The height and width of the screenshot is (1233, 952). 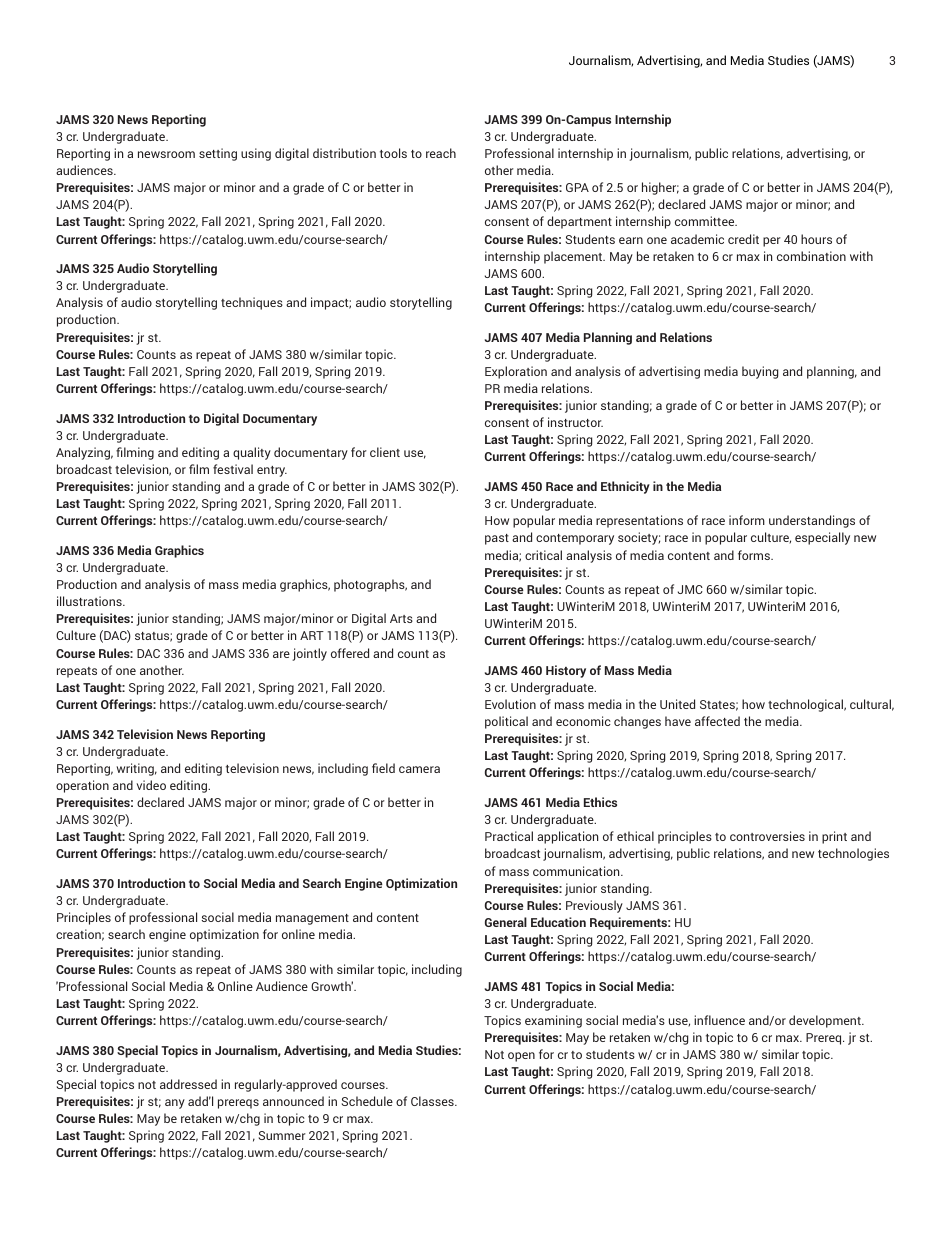 What do you see at coordinates (441, 153) in the screenshot?
I see `reach` at bounding box center [441, 153].
